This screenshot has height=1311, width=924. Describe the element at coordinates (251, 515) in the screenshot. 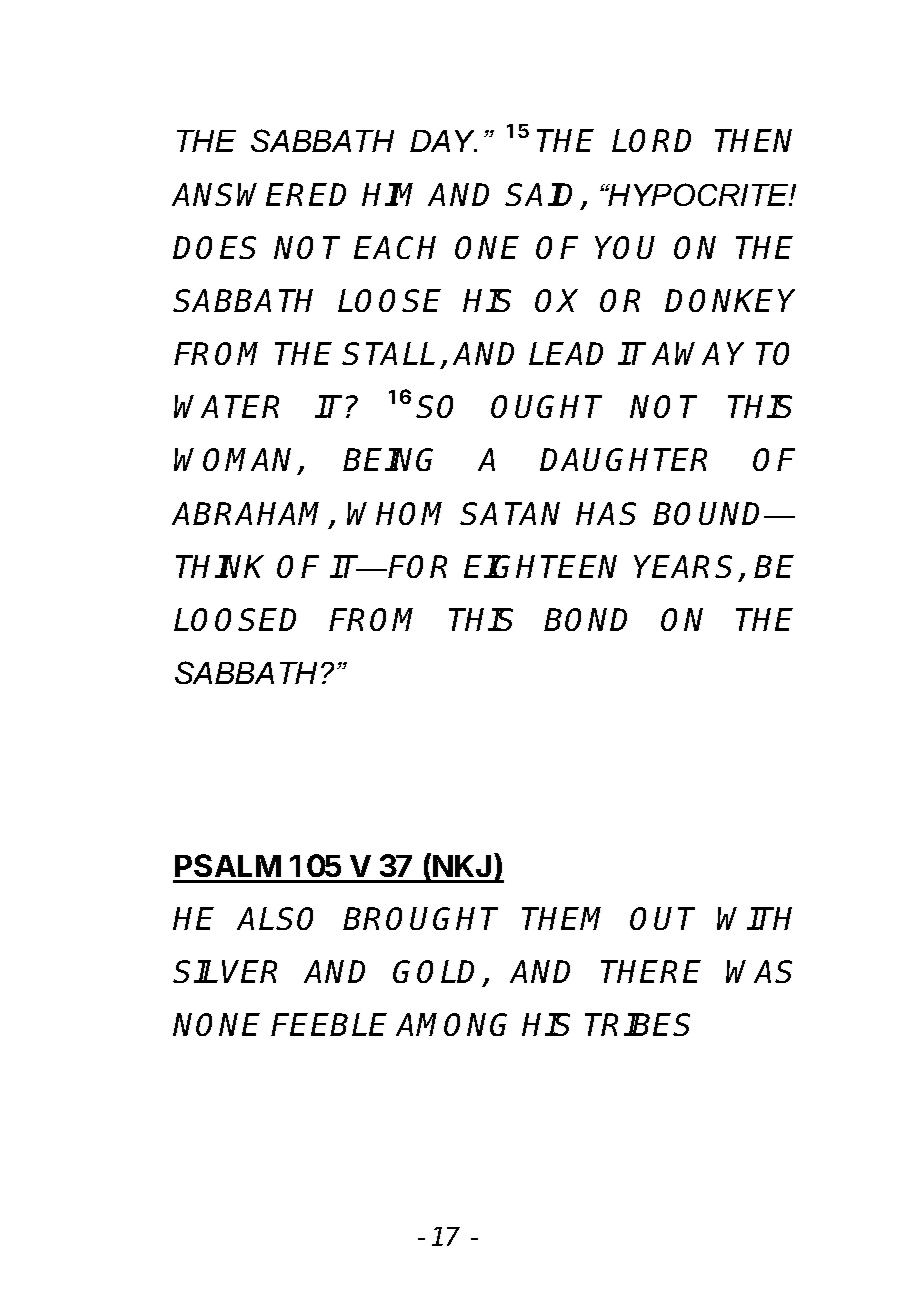

I see `ABRAHAM` at that location.
